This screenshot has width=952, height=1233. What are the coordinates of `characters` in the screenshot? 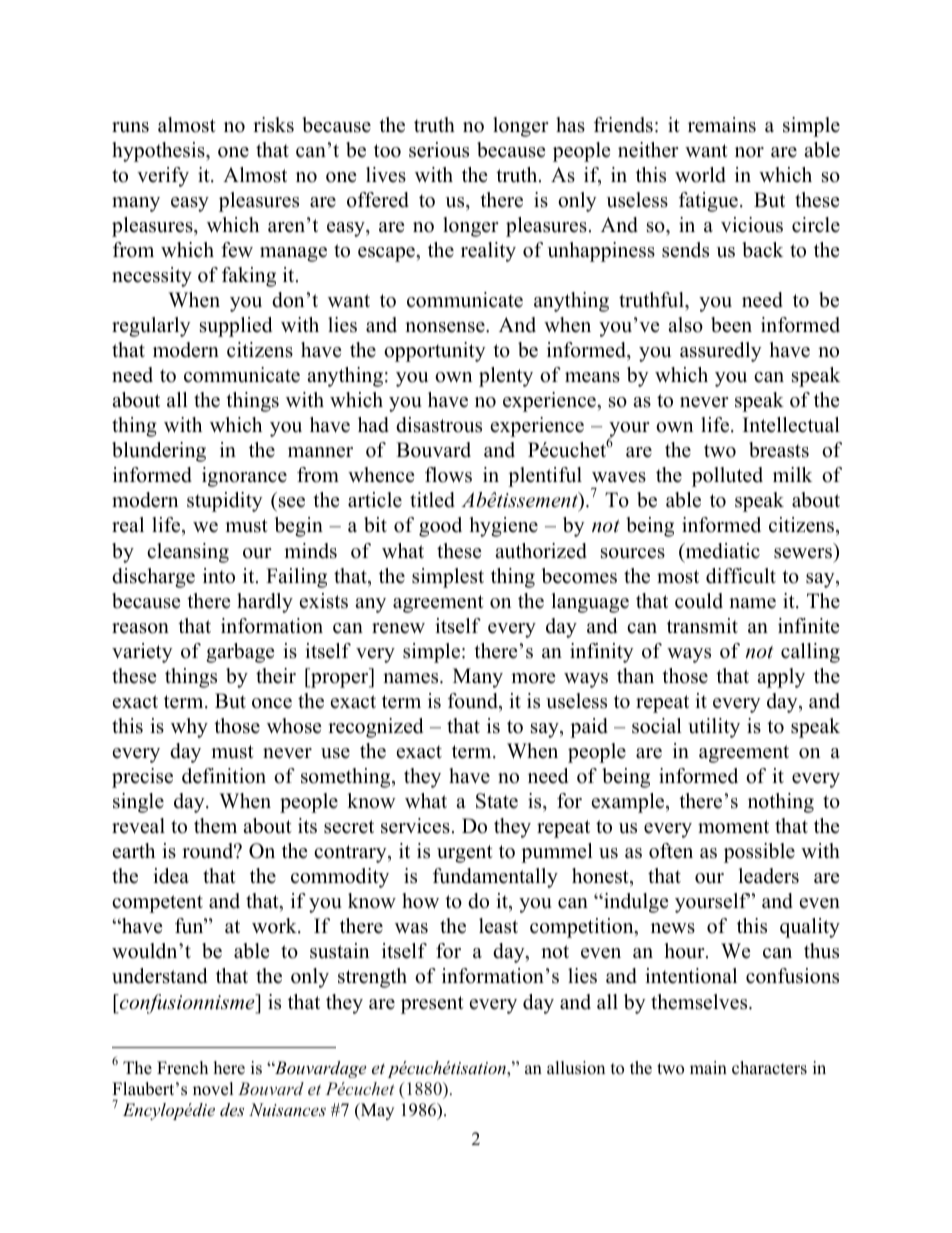 It's located at (769, 1068).
